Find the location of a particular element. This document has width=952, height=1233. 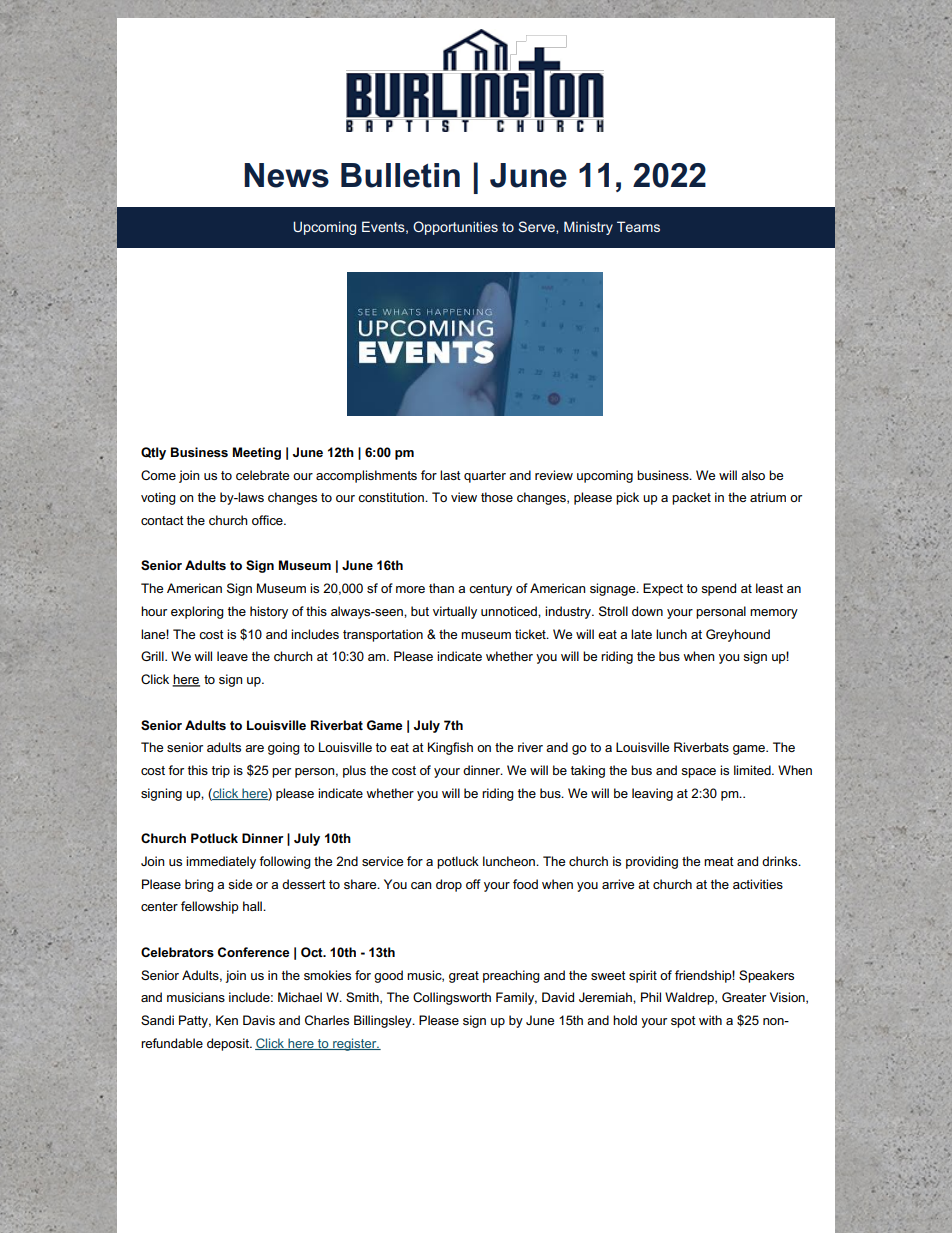

quarter is located at coordinates (485, 477).
